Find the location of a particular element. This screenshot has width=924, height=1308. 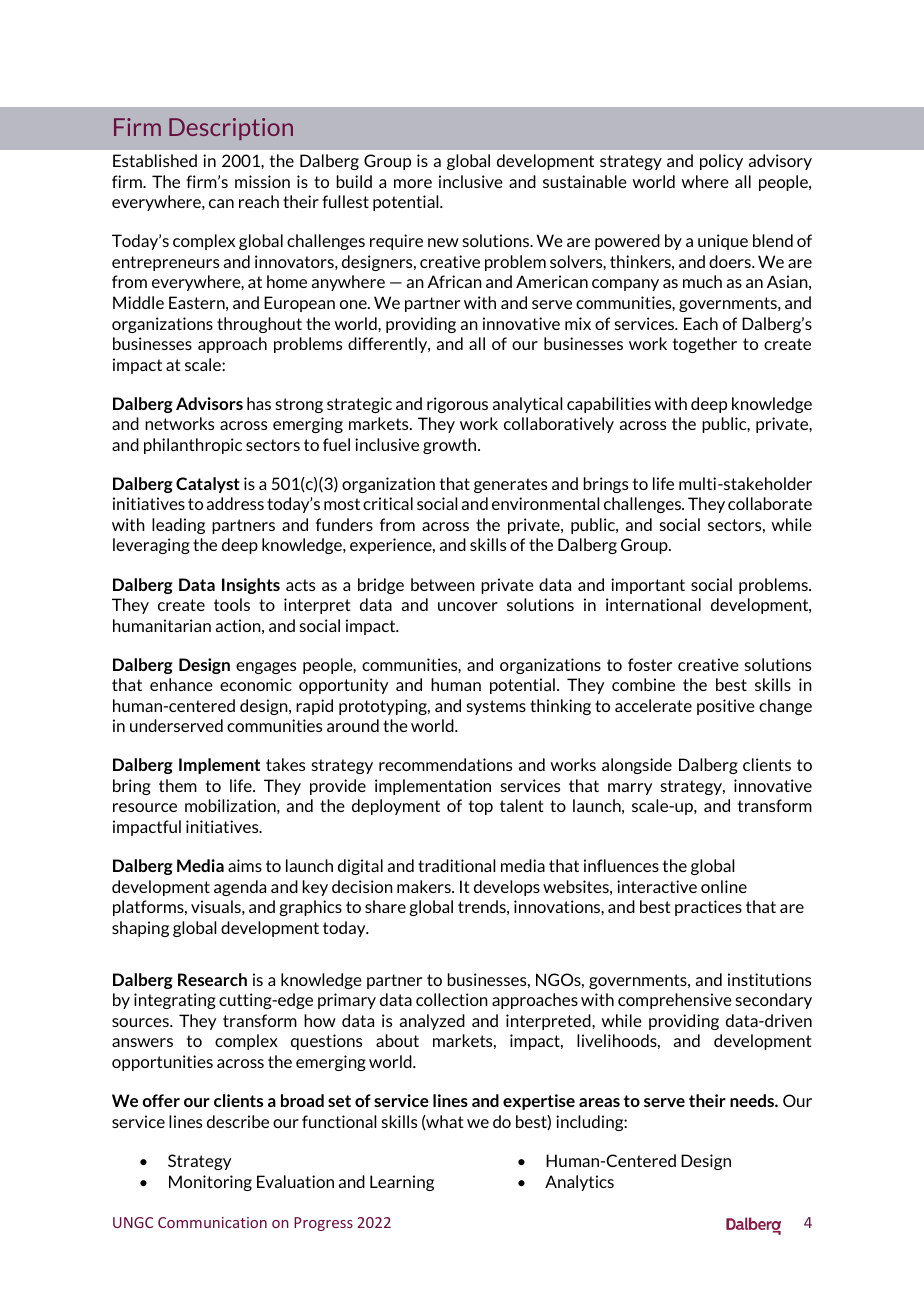

them is located at coordinates (178, 785).
